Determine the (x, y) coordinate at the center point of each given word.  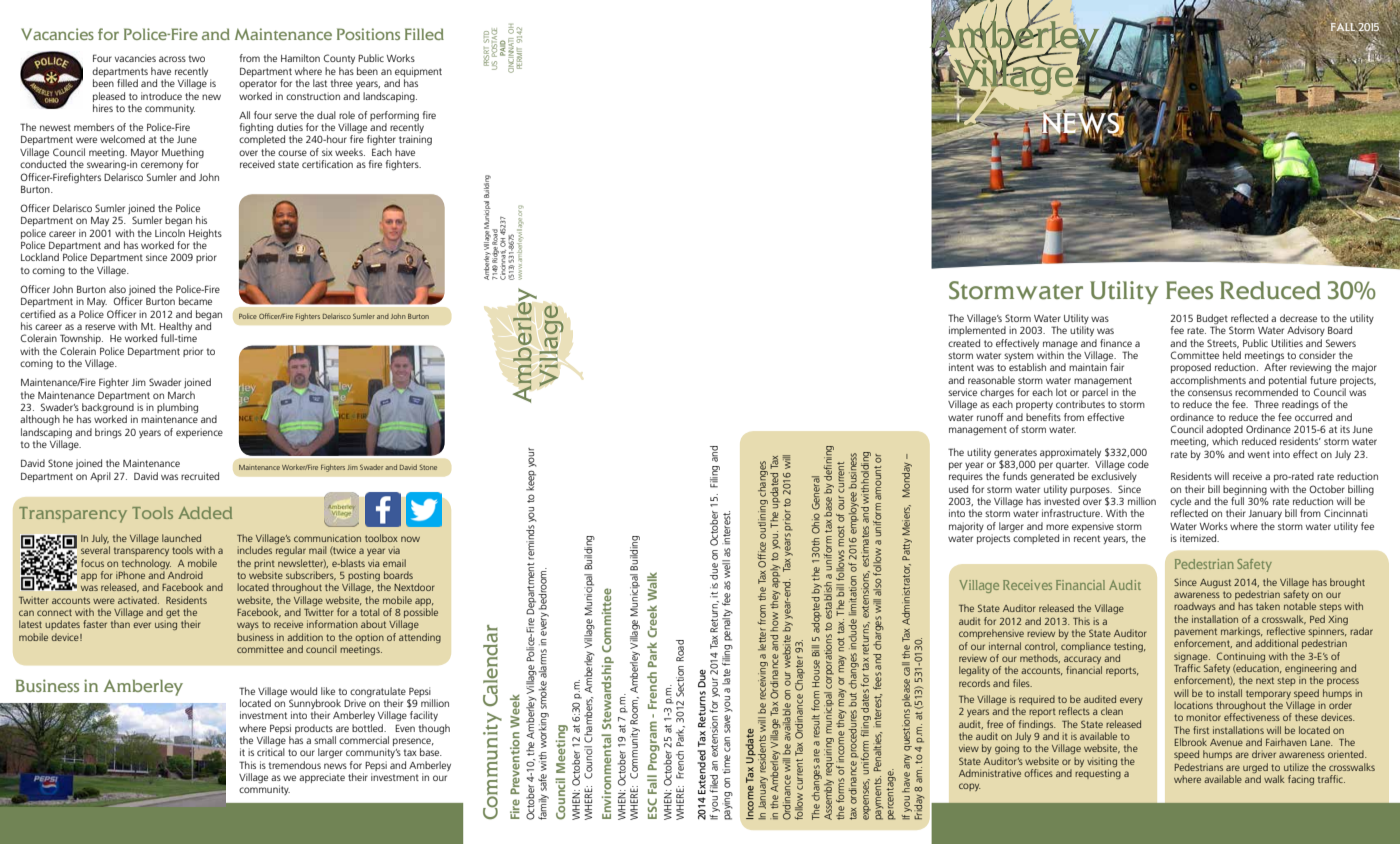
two (197, 58)
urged (1255, 769)
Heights (205, 234)
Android (185, 575)
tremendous (295, 765)
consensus (1210, 393)
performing (394, 116)
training (415, 140)
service (962, 392)
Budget (1212, 320)
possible (421, 613)
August (1215, 583)
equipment (418, 72)
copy (970, 787)
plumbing (177, 409)
